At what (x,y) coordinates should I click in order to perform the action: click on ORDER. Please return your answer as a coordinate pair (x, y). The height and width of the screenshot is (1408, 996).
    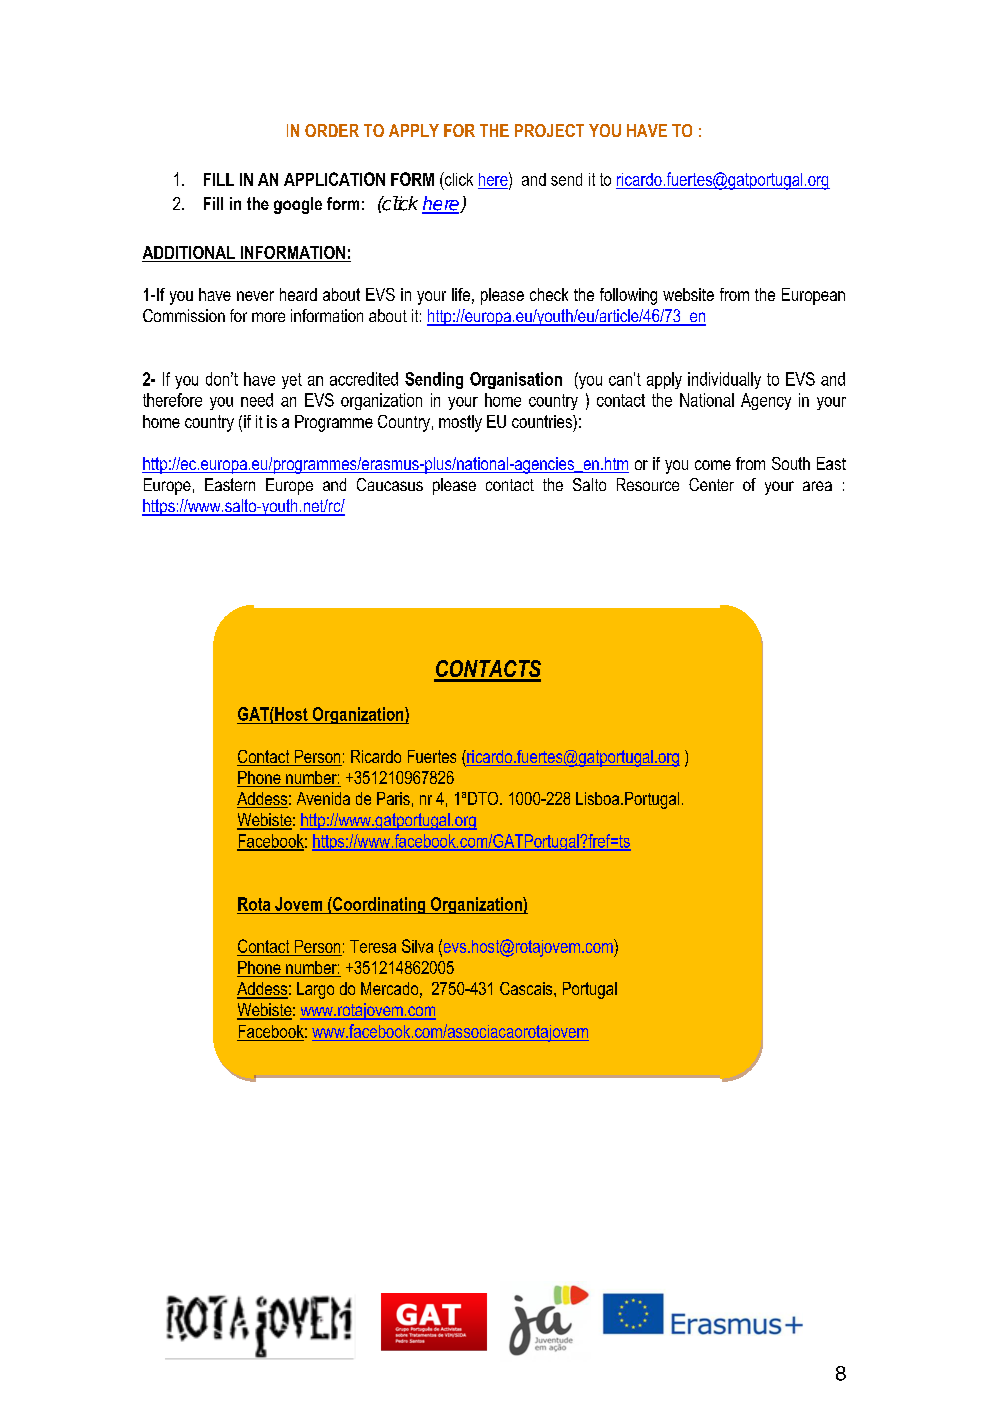
    Looking at the image, I should click on (332, 130).
